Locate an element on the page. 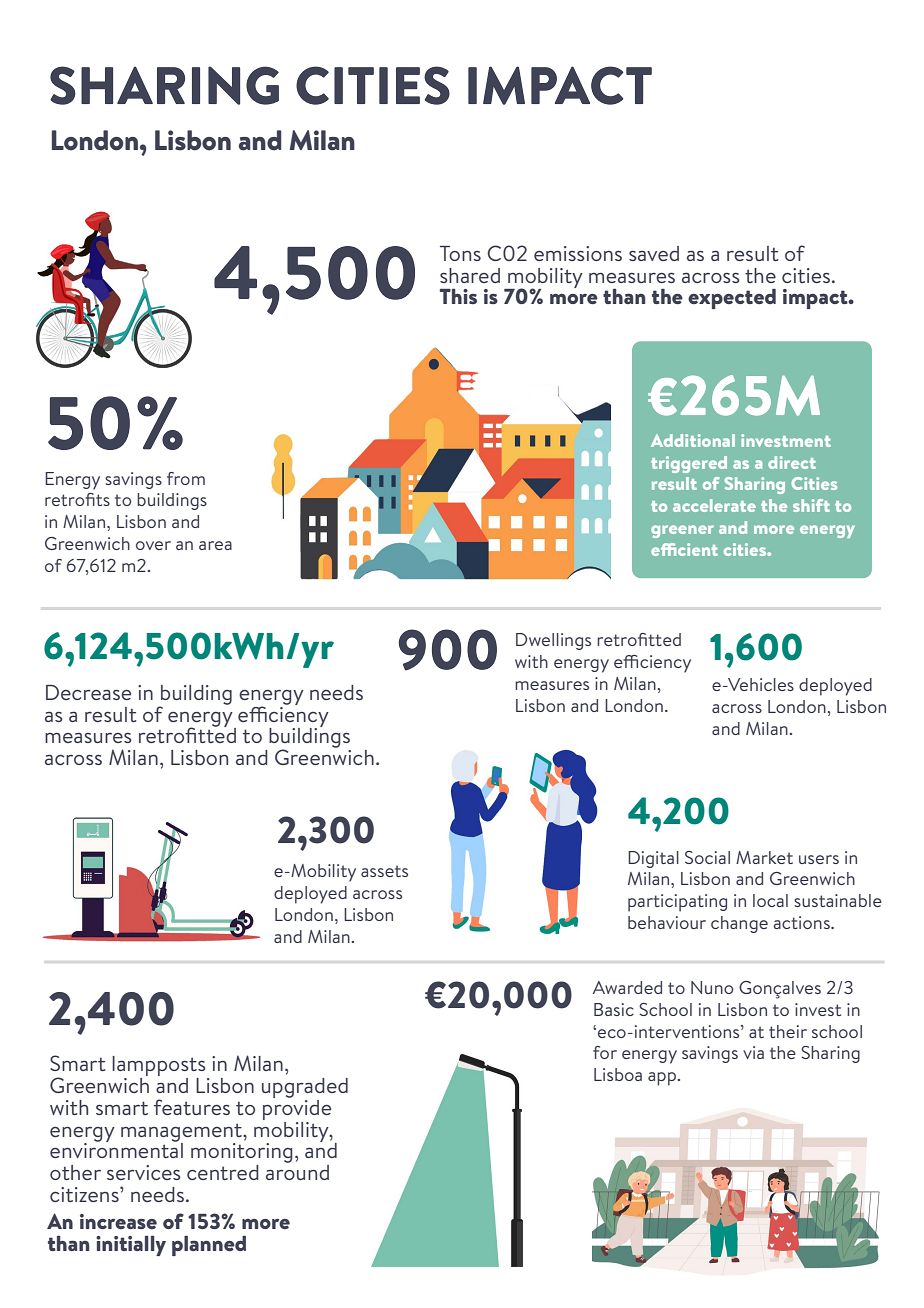  Decrease is located at coordinates (88, 692).
